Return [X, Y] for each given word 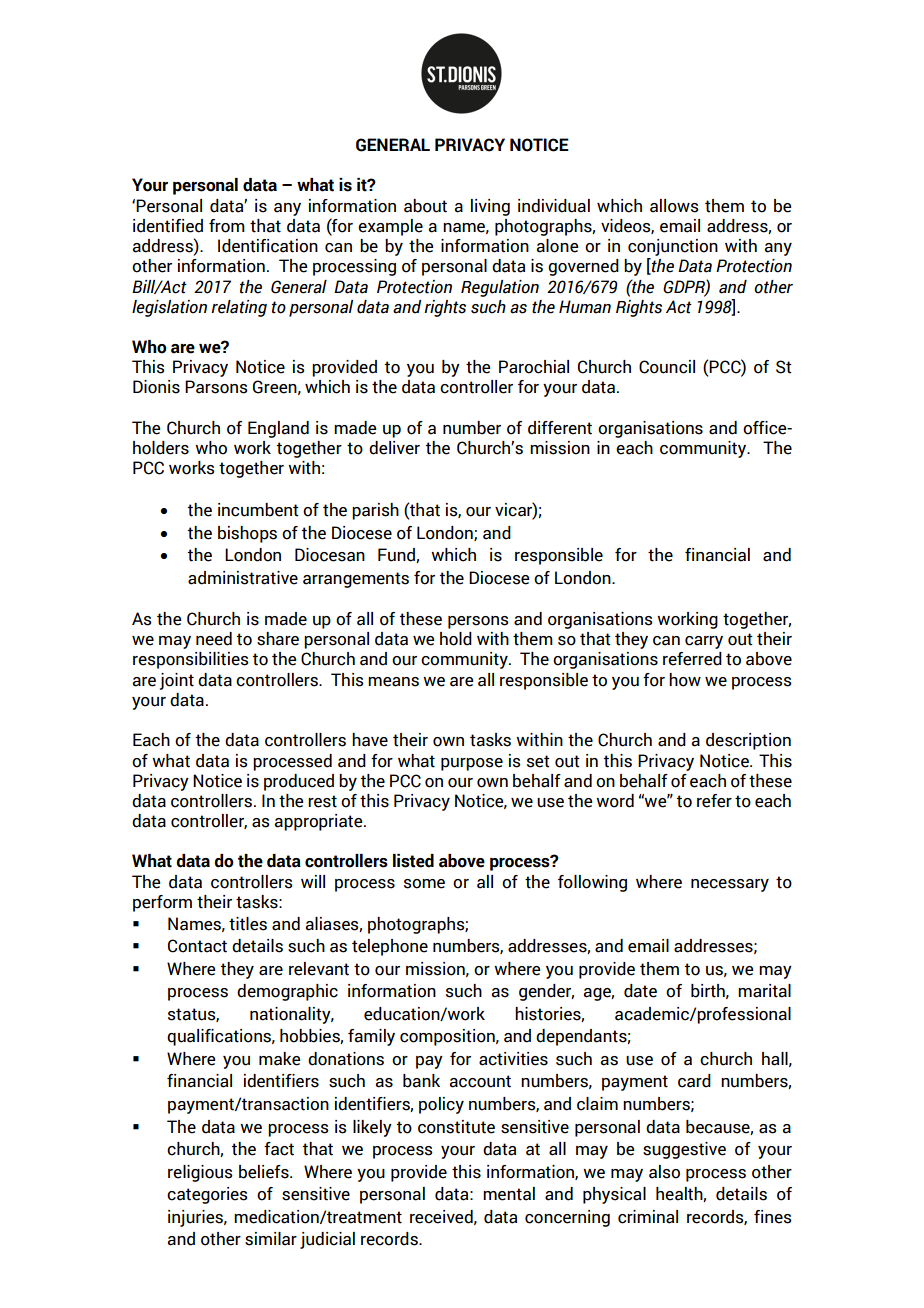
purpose [472, 764]
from [227, 226]
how [685, 680]
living [490, 207]
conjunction [673, 247]
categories [207, 1195]
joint [177, 681]
